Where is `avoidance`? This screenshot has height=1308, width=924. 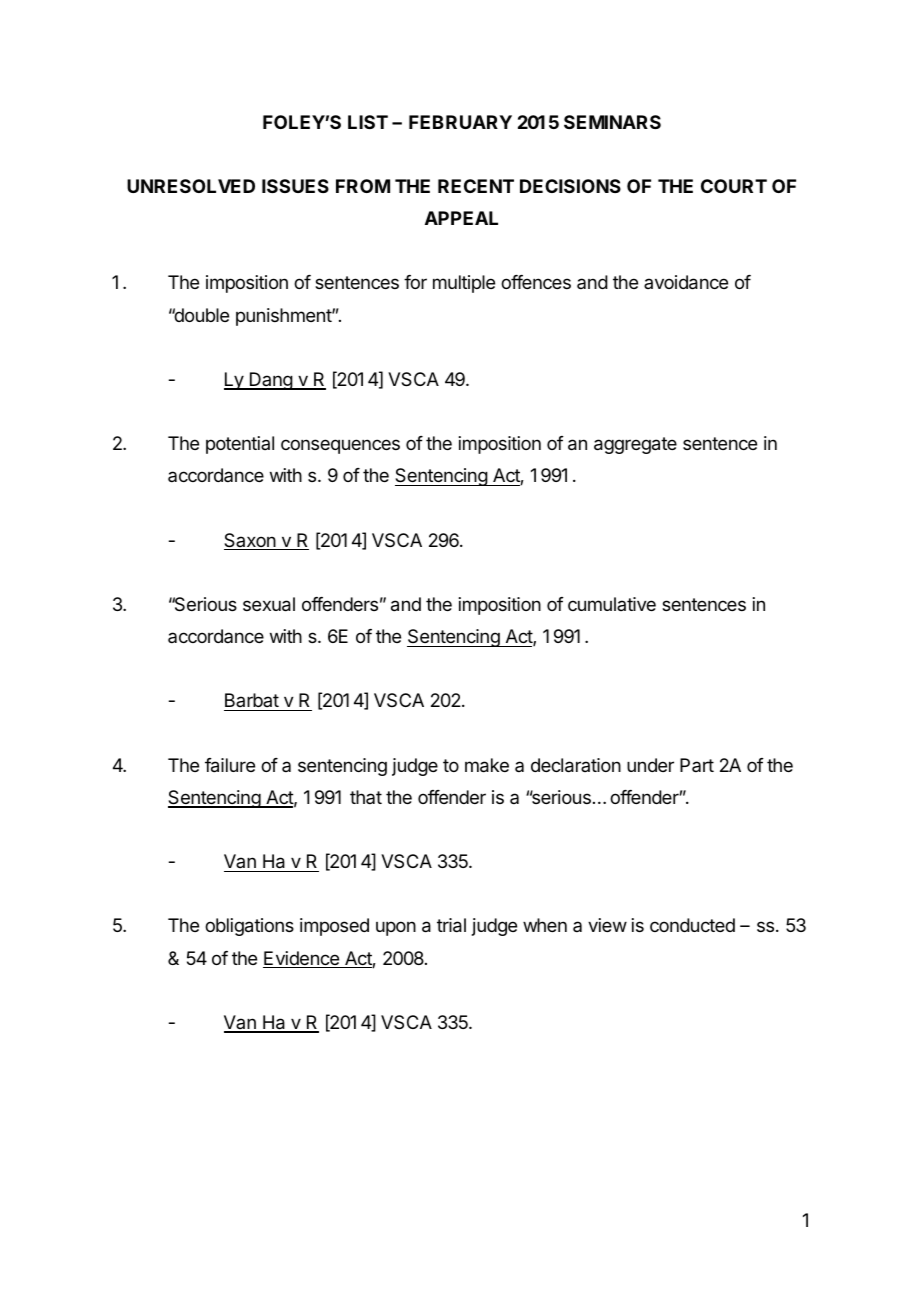
avoidance is located at coordinates (686, 282).
